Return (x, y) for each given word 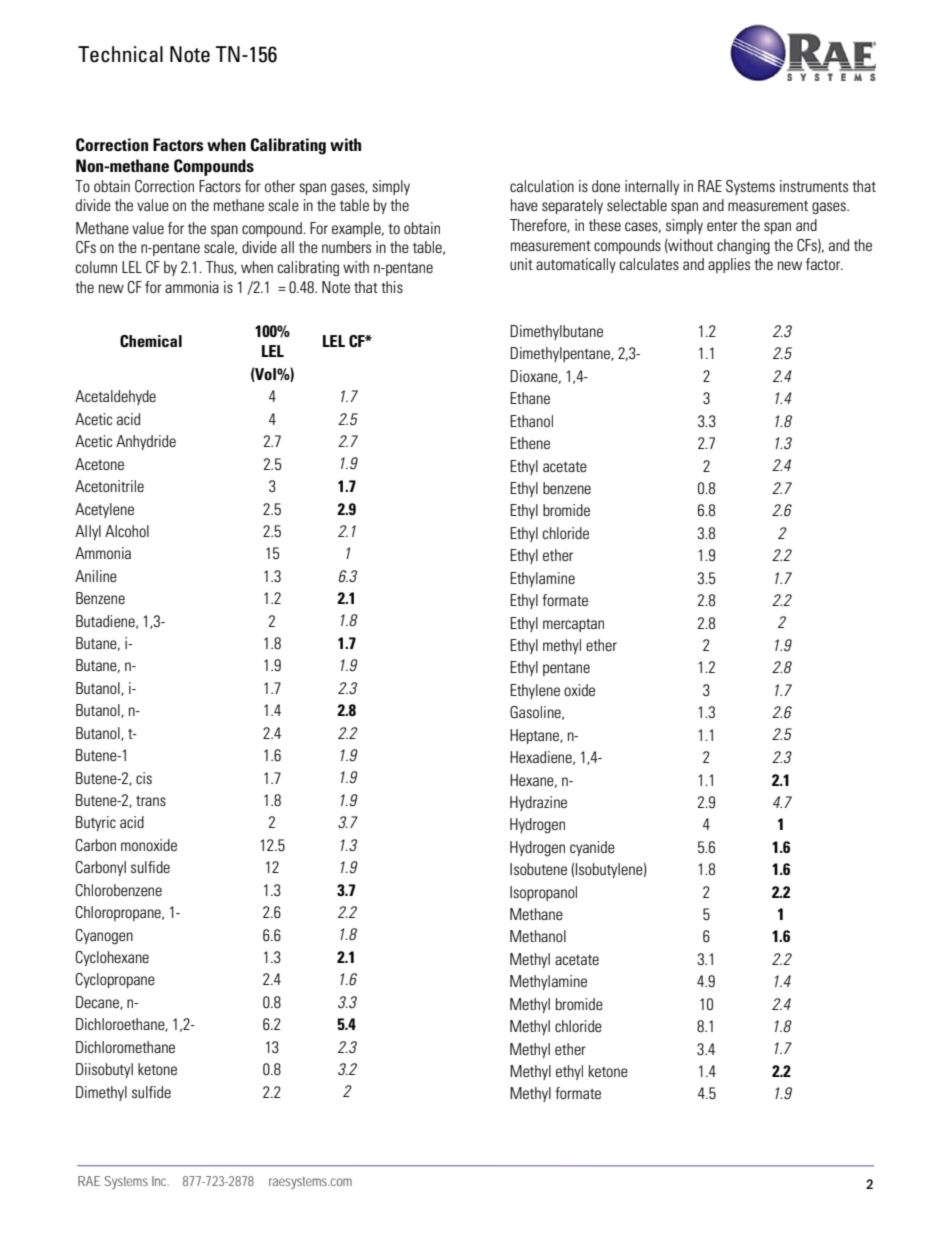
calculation (542, 186)
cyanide (592, 848)
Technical (120, 54)
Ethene (530, 443)
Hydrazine (538, 803)
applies (729, 265)
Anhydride (146, 442)
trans (151, 801)
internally (652, 187)
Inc (160, 1181)
